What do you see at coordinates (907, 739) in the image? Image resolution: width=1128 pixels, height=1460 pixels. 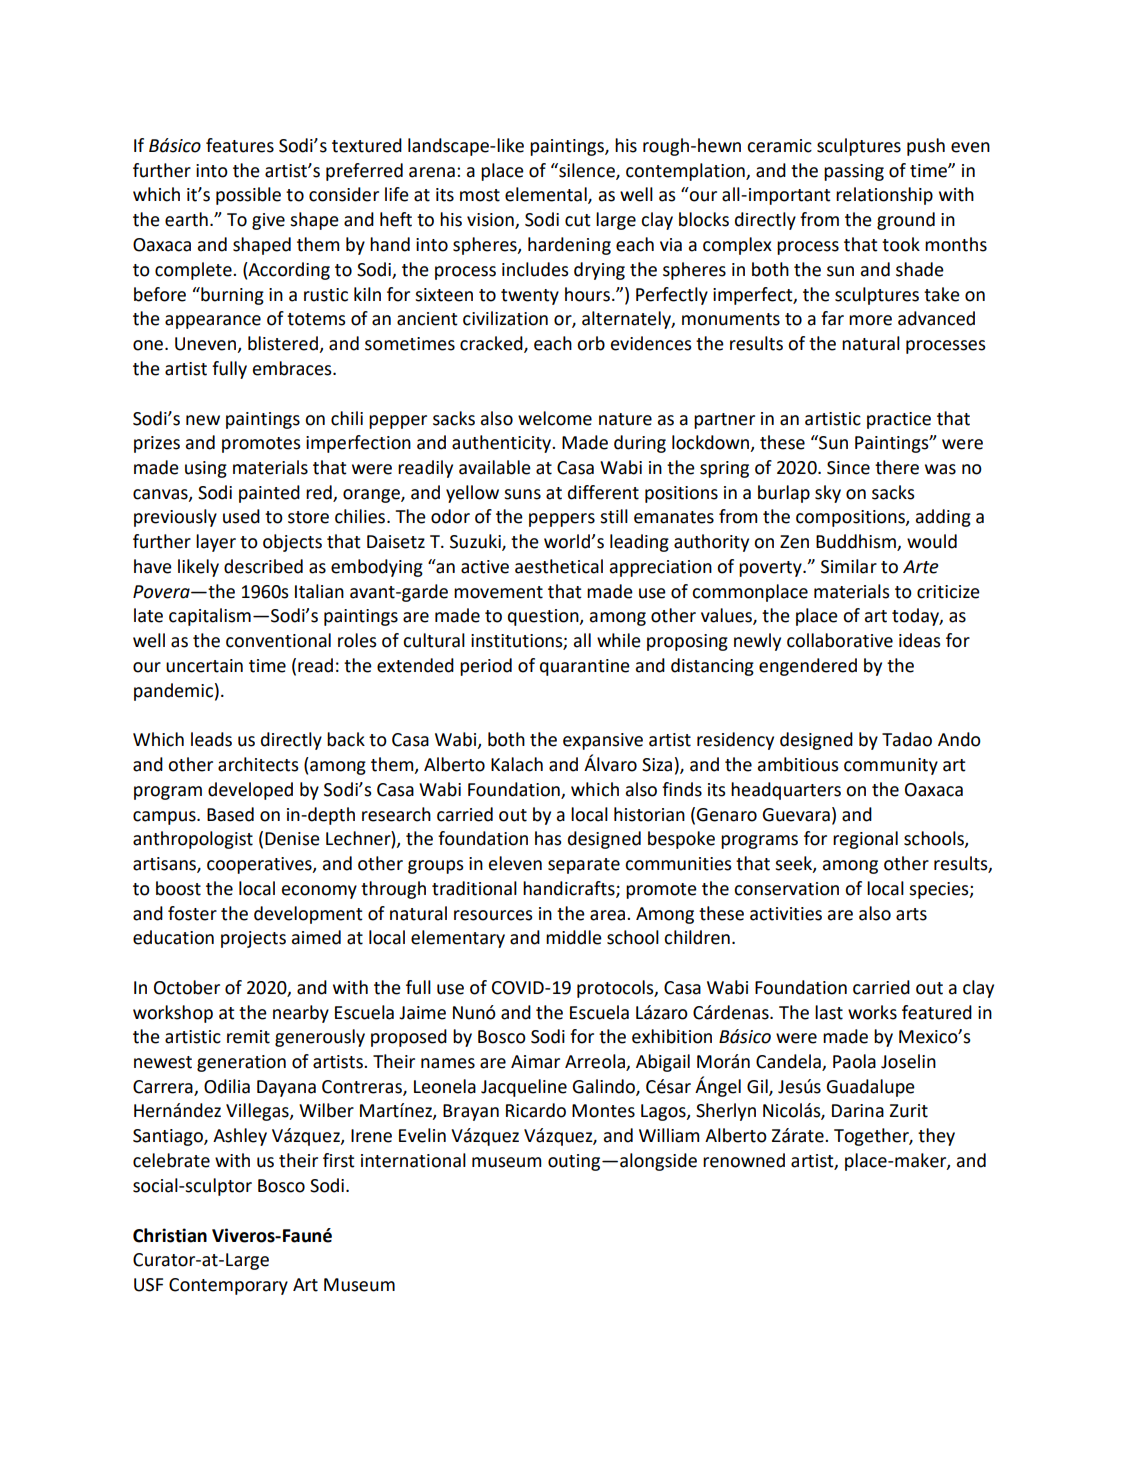 I see `Tadao` at bounding box center [907, 739].
